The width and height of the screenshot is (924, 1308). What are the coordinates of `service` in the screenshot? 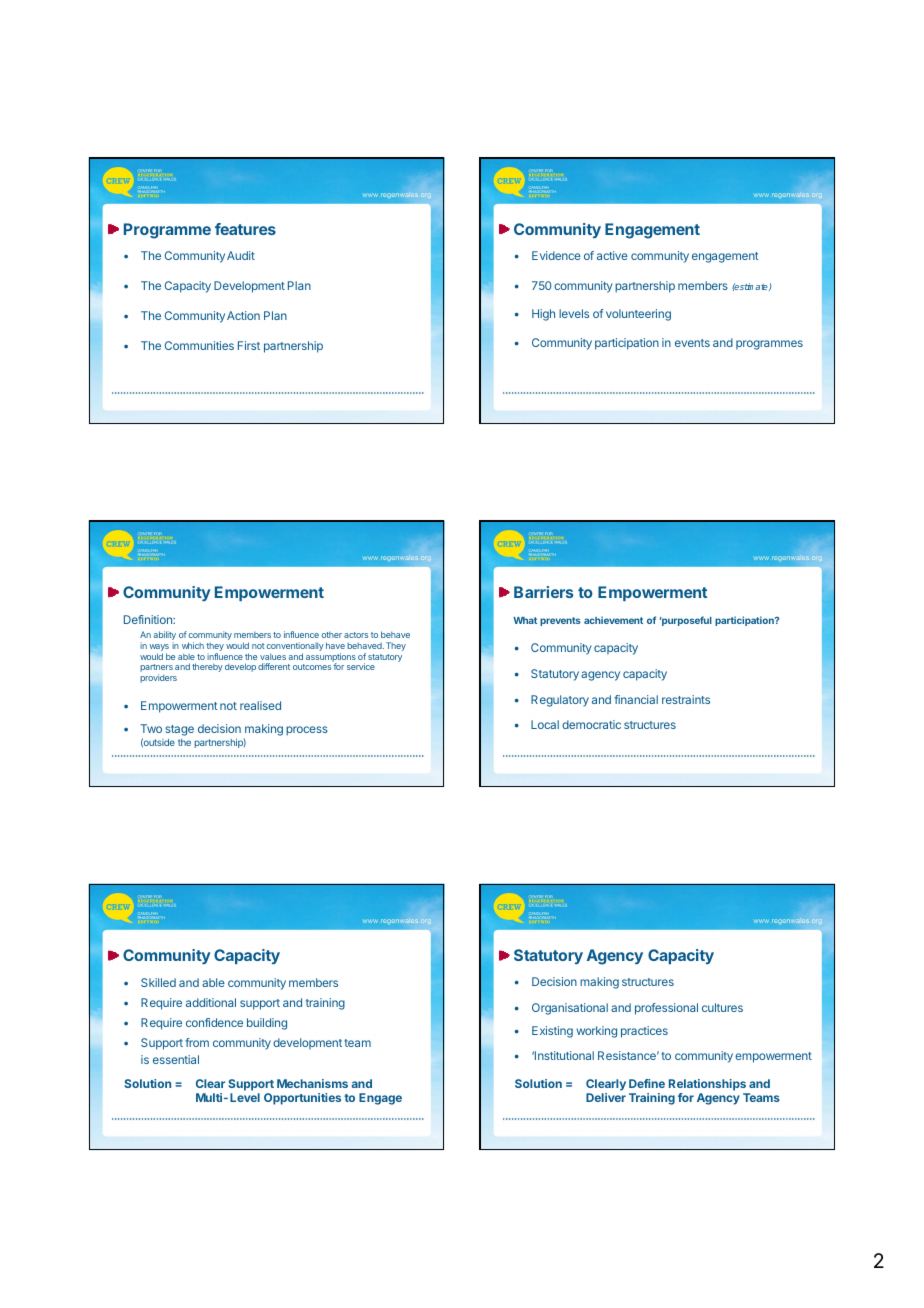 It's located at (361, 666).
